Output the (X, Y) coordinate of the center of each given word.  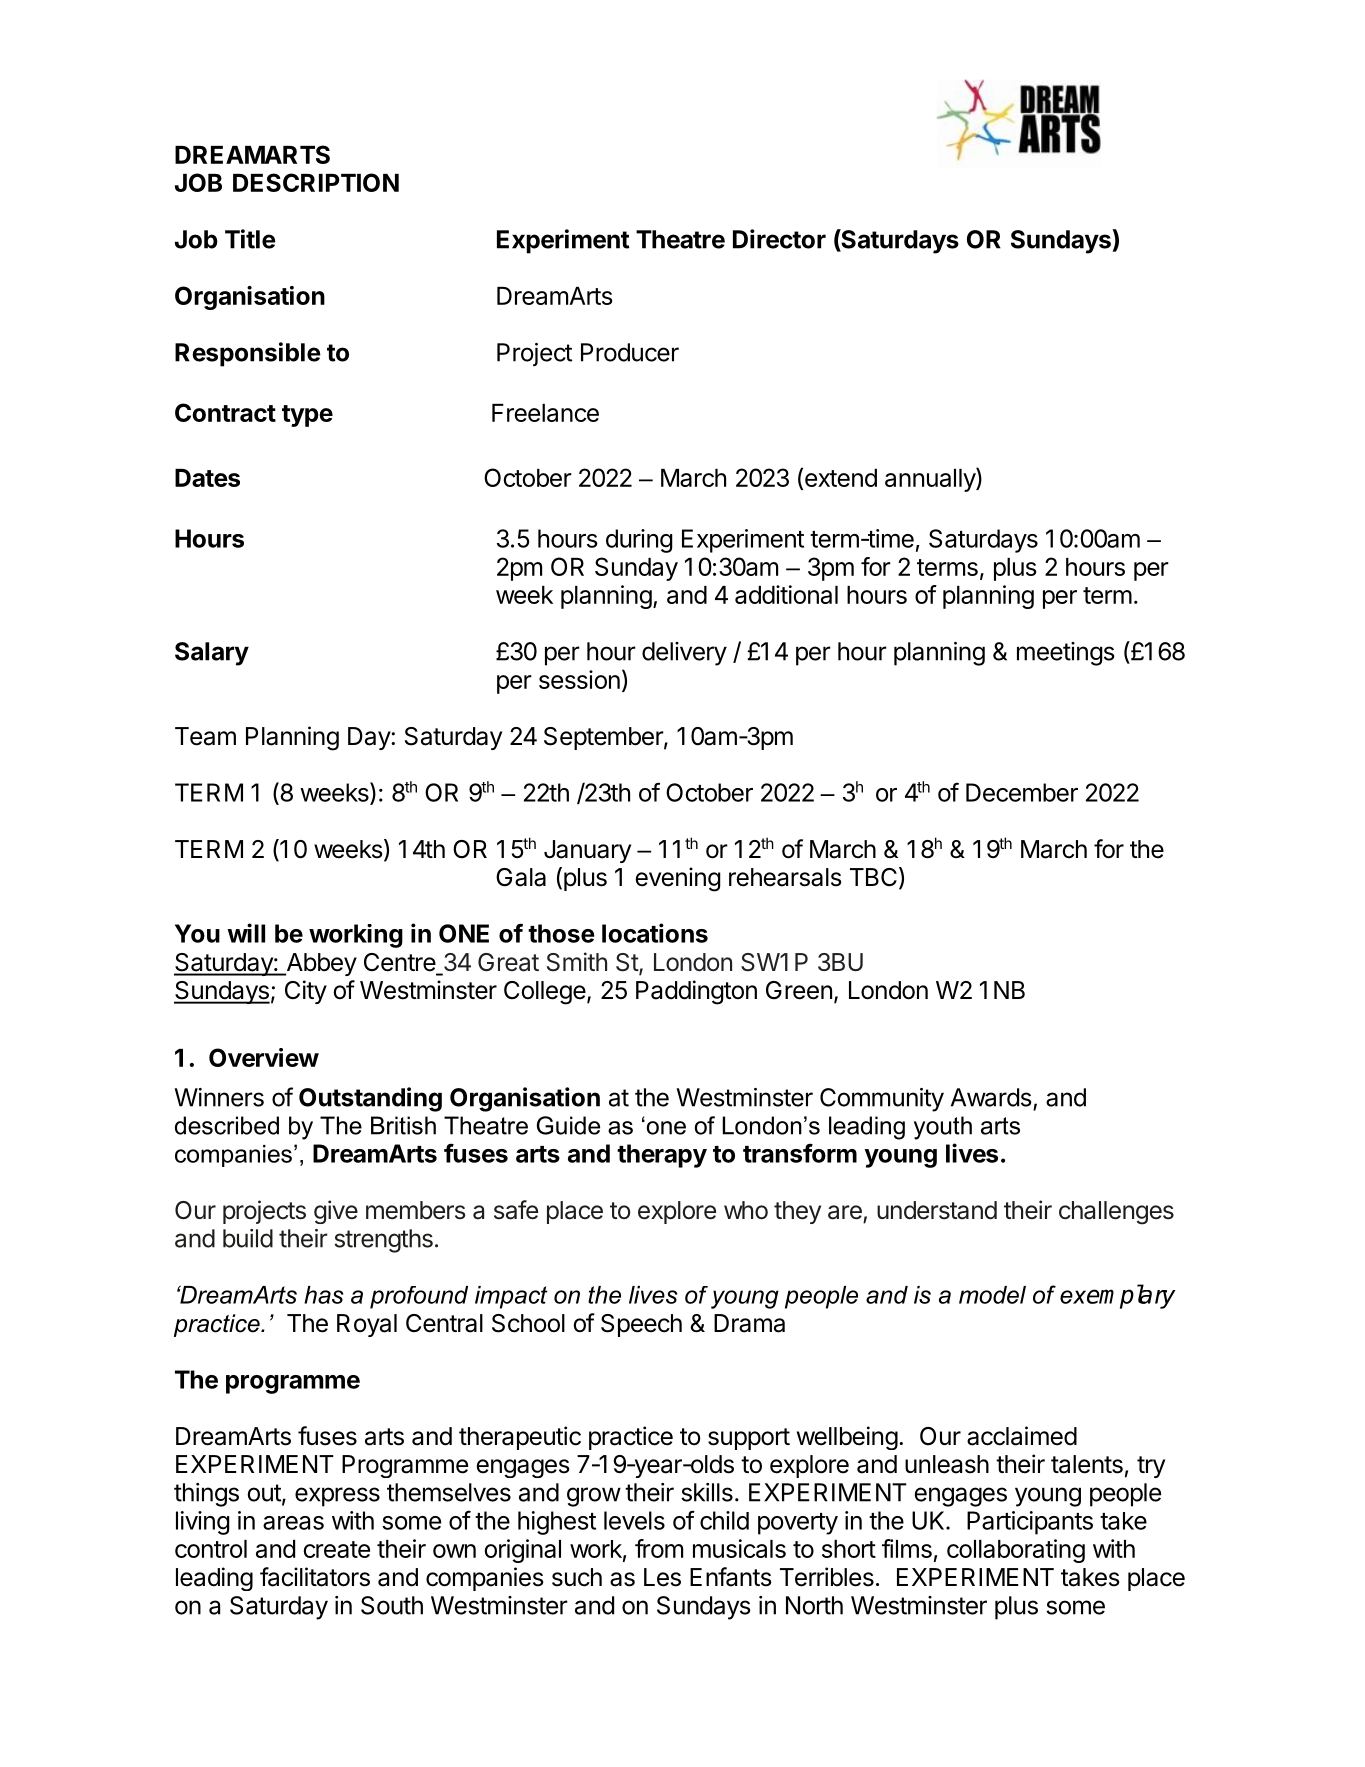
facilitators (315, 1577)
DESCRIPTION (316, 182)
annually (931, 479)
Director (779, 239)
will (246, 933)
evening (678, 879)
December (1022, 792)
